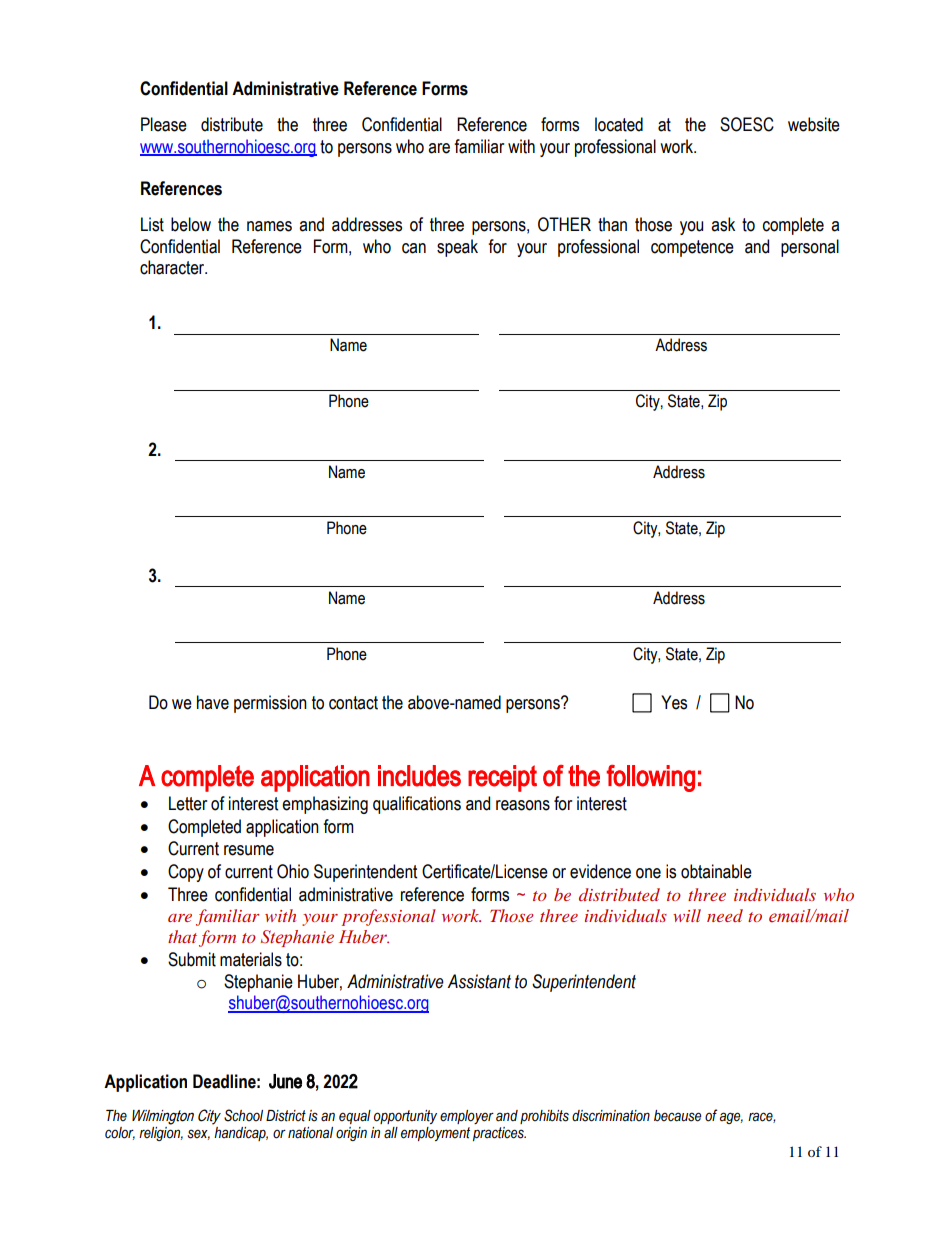 The height and width of the screenshot is (1233, 952). I want to click on can, so click(414, 248).
